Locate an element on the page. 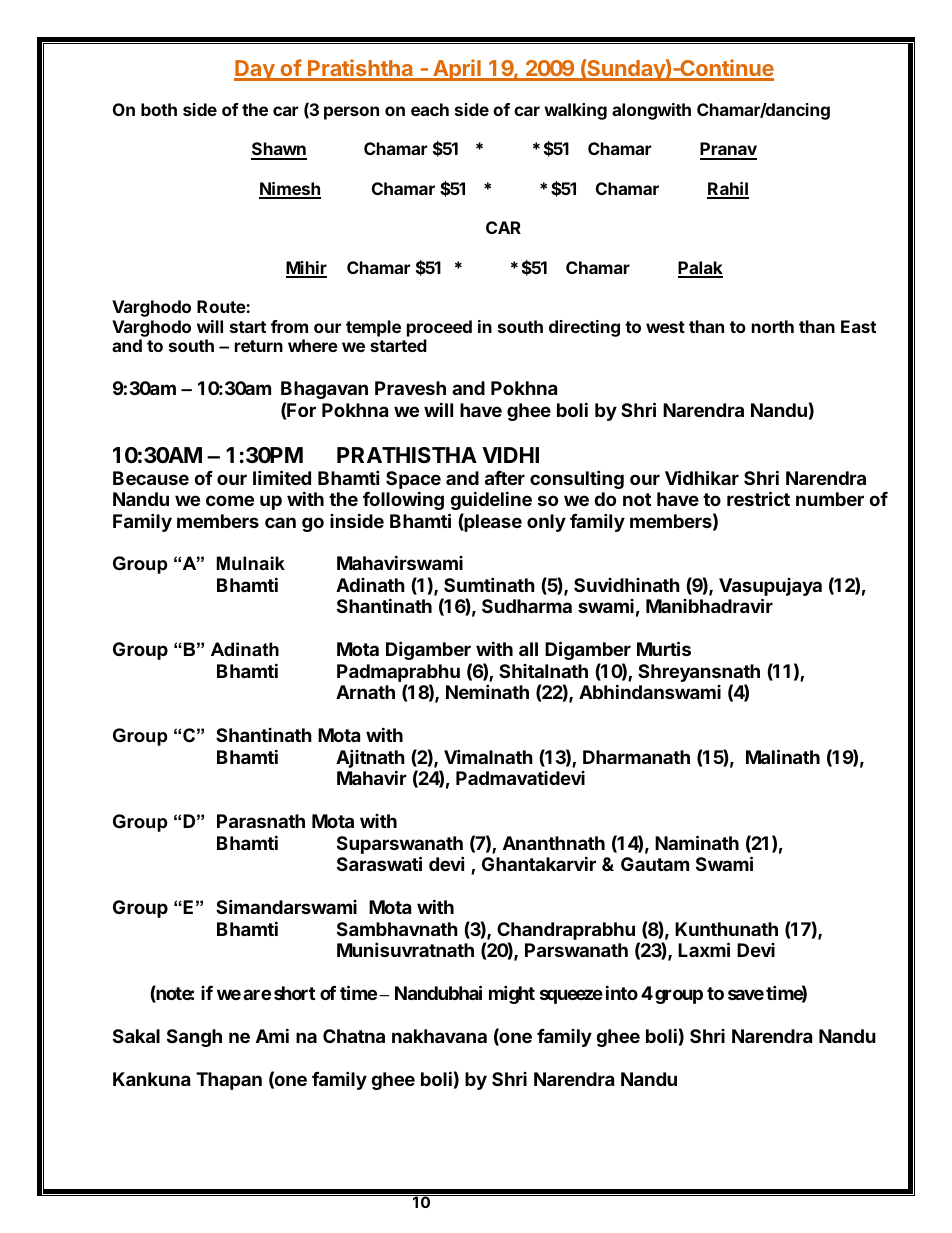  might is located at coordinates (512, 994).
